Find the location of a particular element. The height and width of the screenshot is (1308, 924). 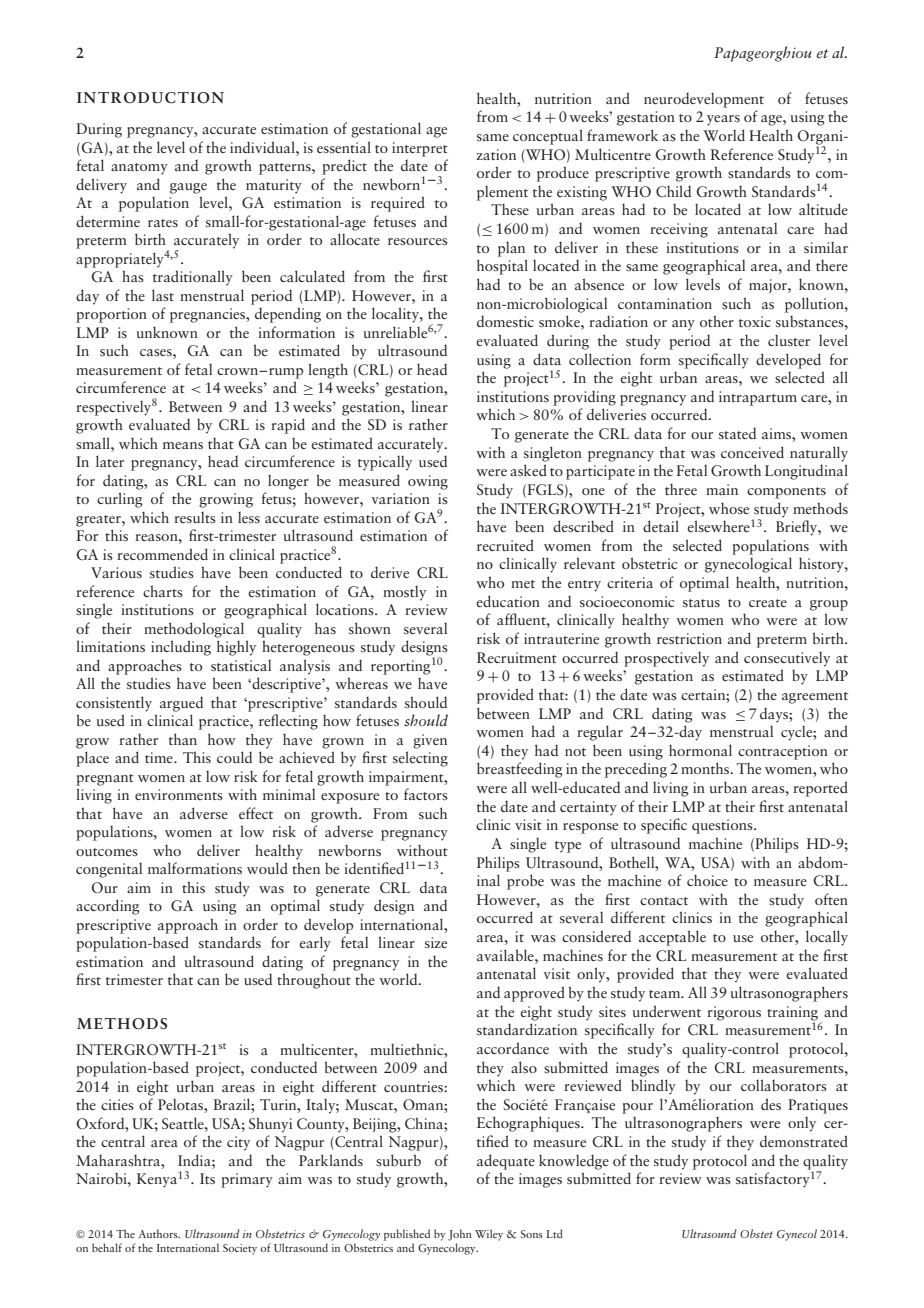

Recruitment is located at coordinates (517, 657).
